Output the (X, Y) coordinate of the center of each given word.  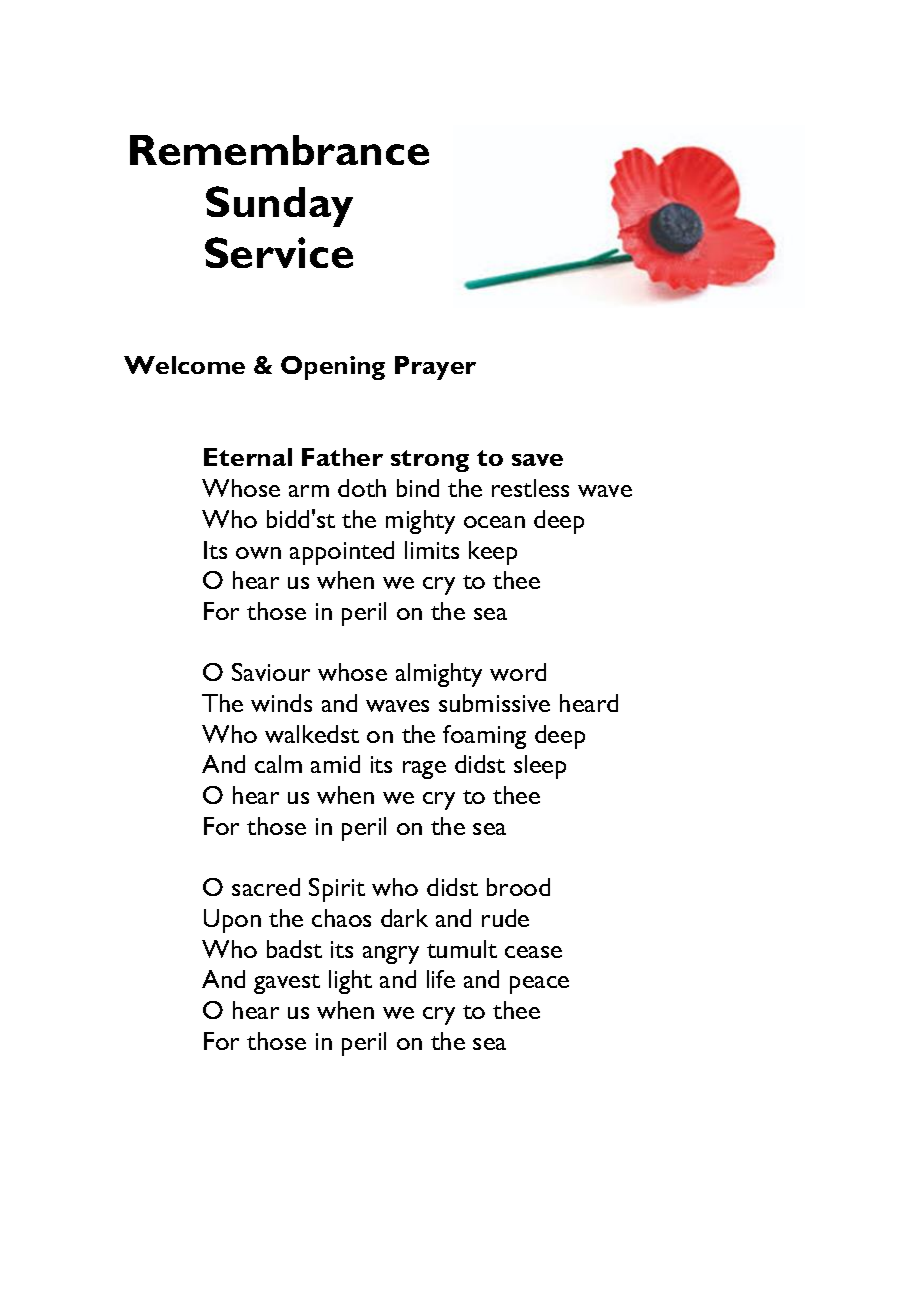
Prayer (435, 368)
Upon (232, 921)
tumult (462, 949)
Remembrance (279, 150)
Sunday (279, 206)
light (350, 982)
